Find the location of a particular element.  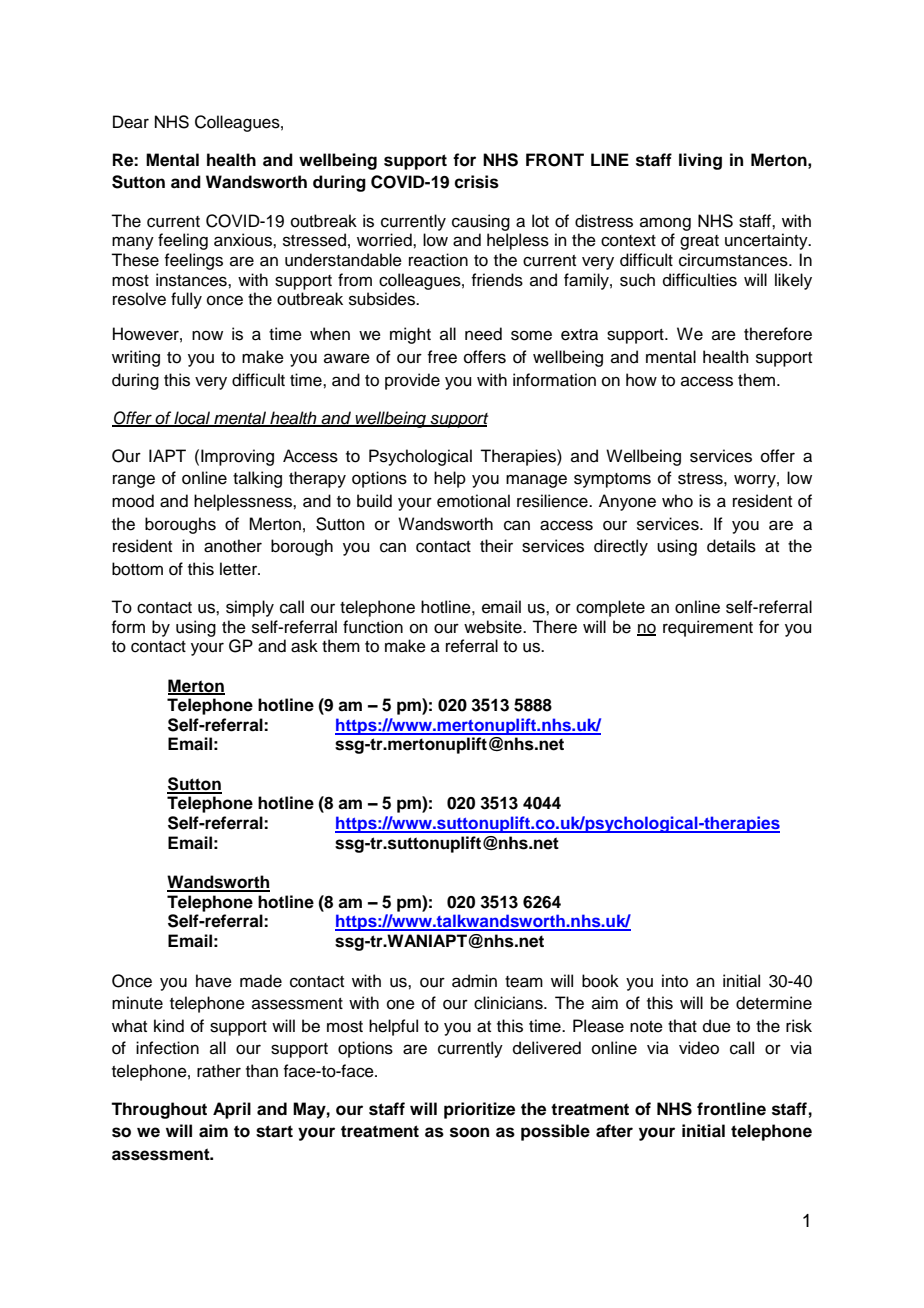

another is located at coordinates (233, 546).
